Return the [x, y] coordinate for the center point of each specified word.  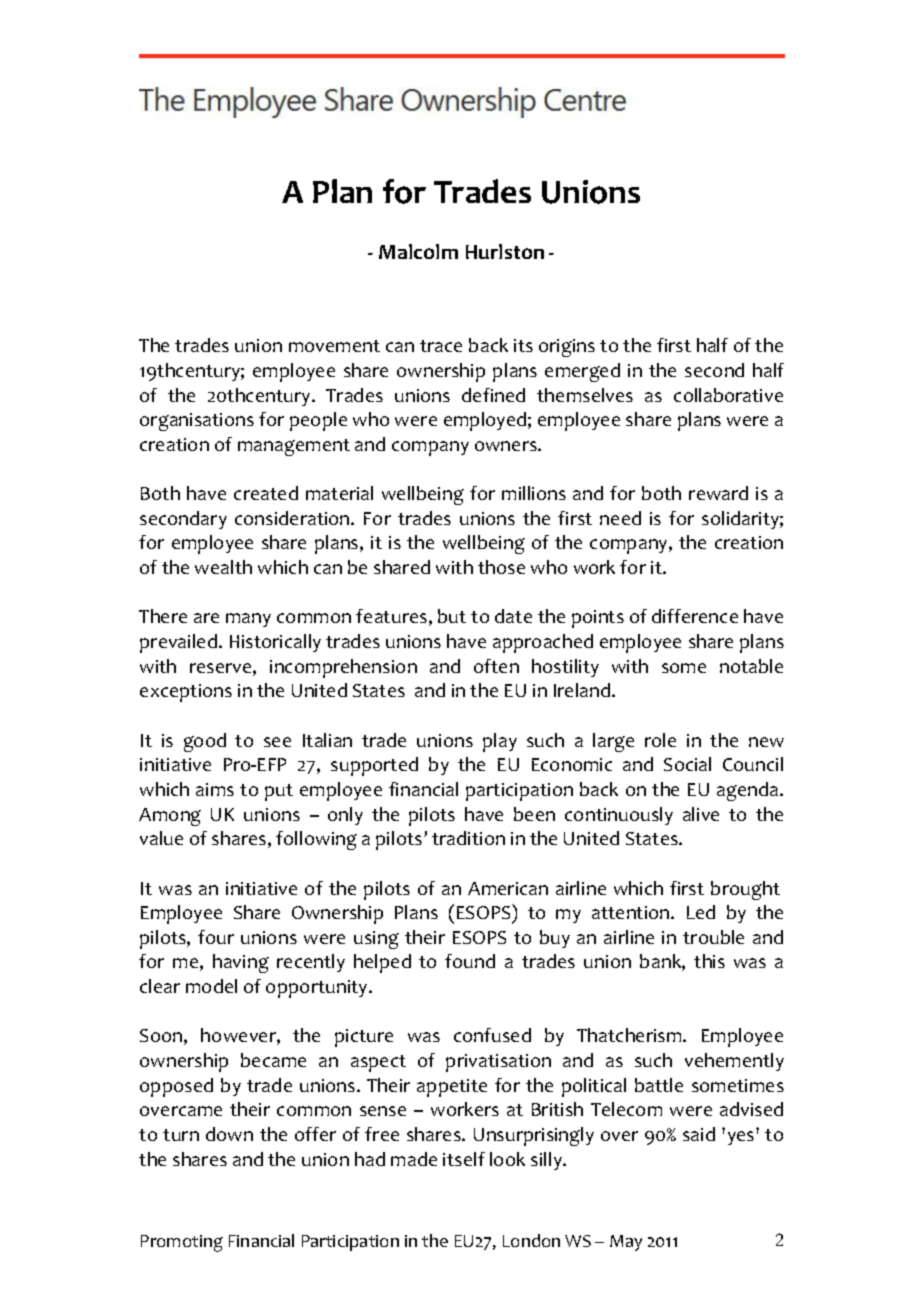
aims [215, 789]
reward [718, 493]
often [496, 666]
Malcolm [418, 251]
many [248, 620]
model [211, 986]
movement [334, 346]
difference [695, 616]
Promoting [182, 1243]
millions [534, 493]
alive [701, 814]
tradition [468, 838]
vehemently [734, 1062]
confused [492, 1035]
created [266, 493]
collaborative [728, 395]
